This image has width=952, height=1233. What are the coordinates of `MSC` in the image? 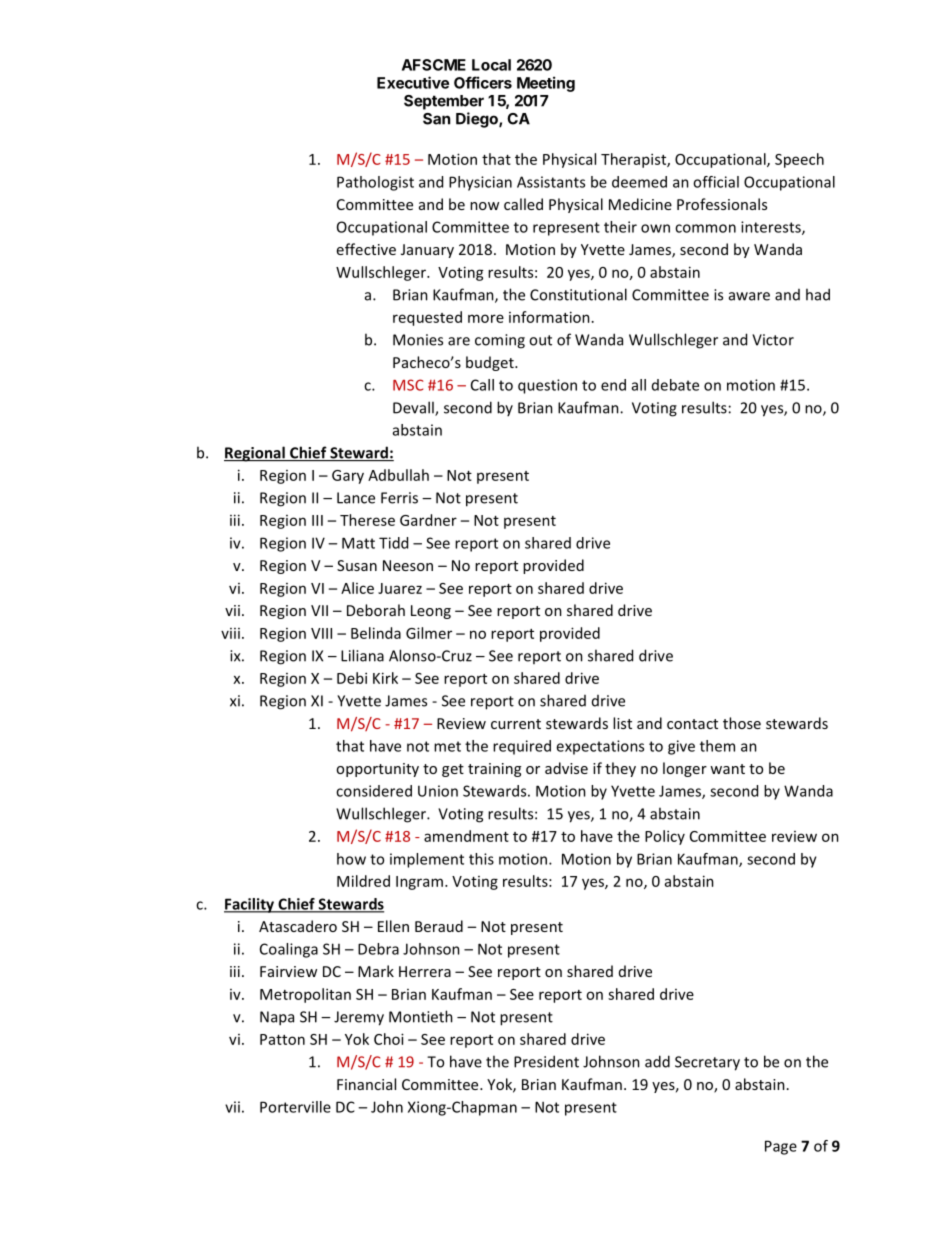 It's located at (408, 385).
